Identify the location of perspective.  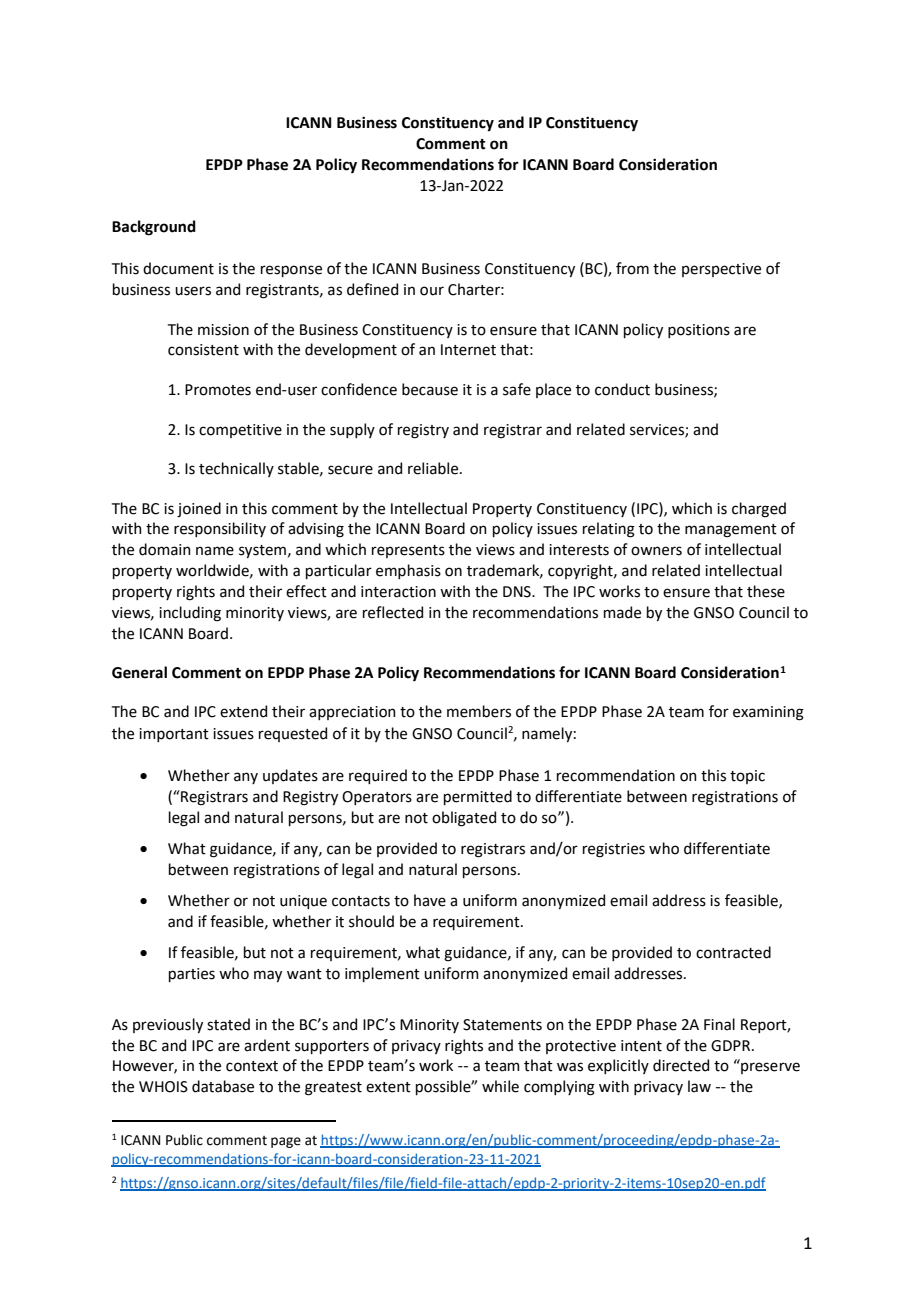
(721, 270).
